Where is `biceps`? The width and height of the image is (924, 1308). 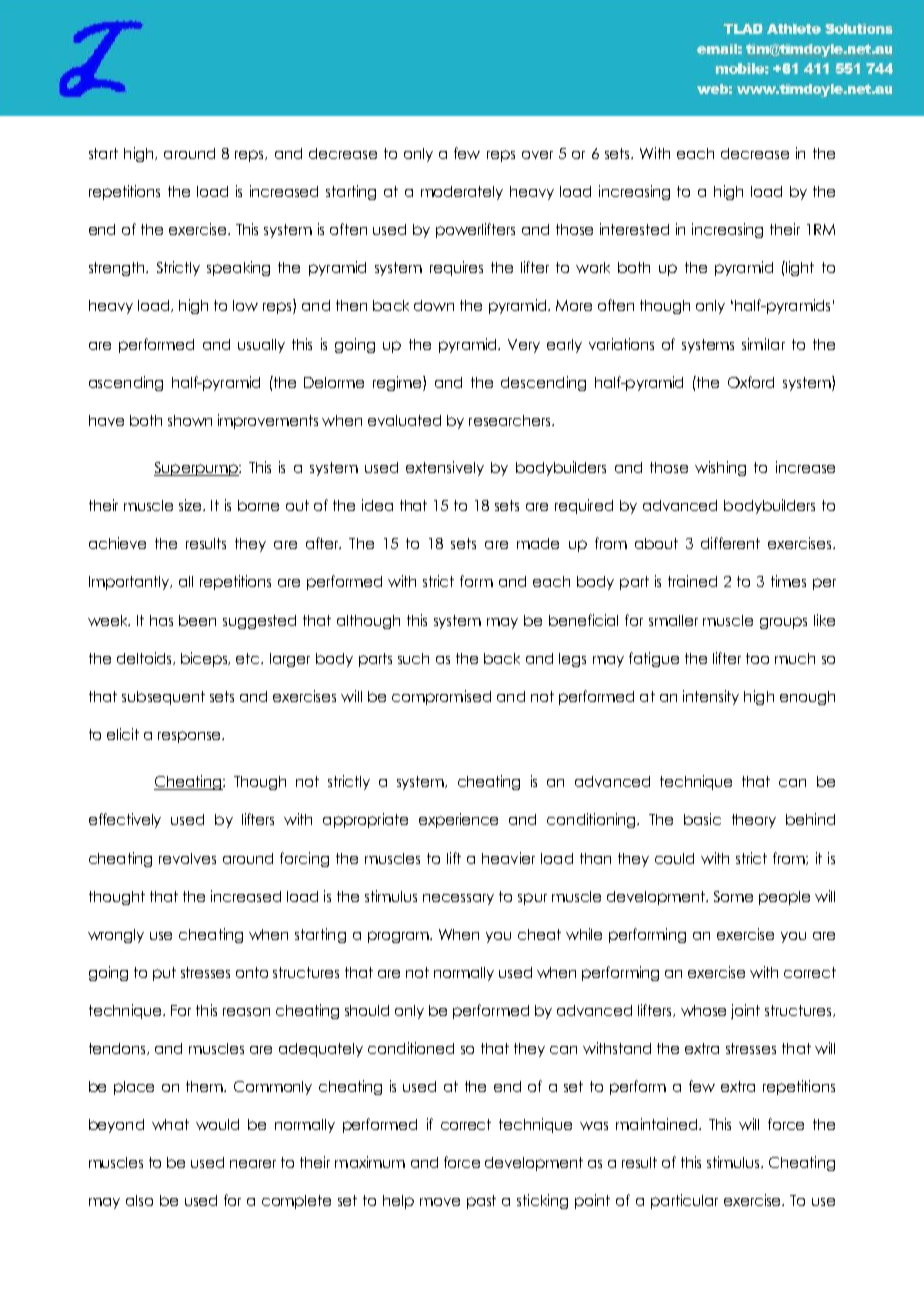
biceps is located at coordinates (205, 659).
